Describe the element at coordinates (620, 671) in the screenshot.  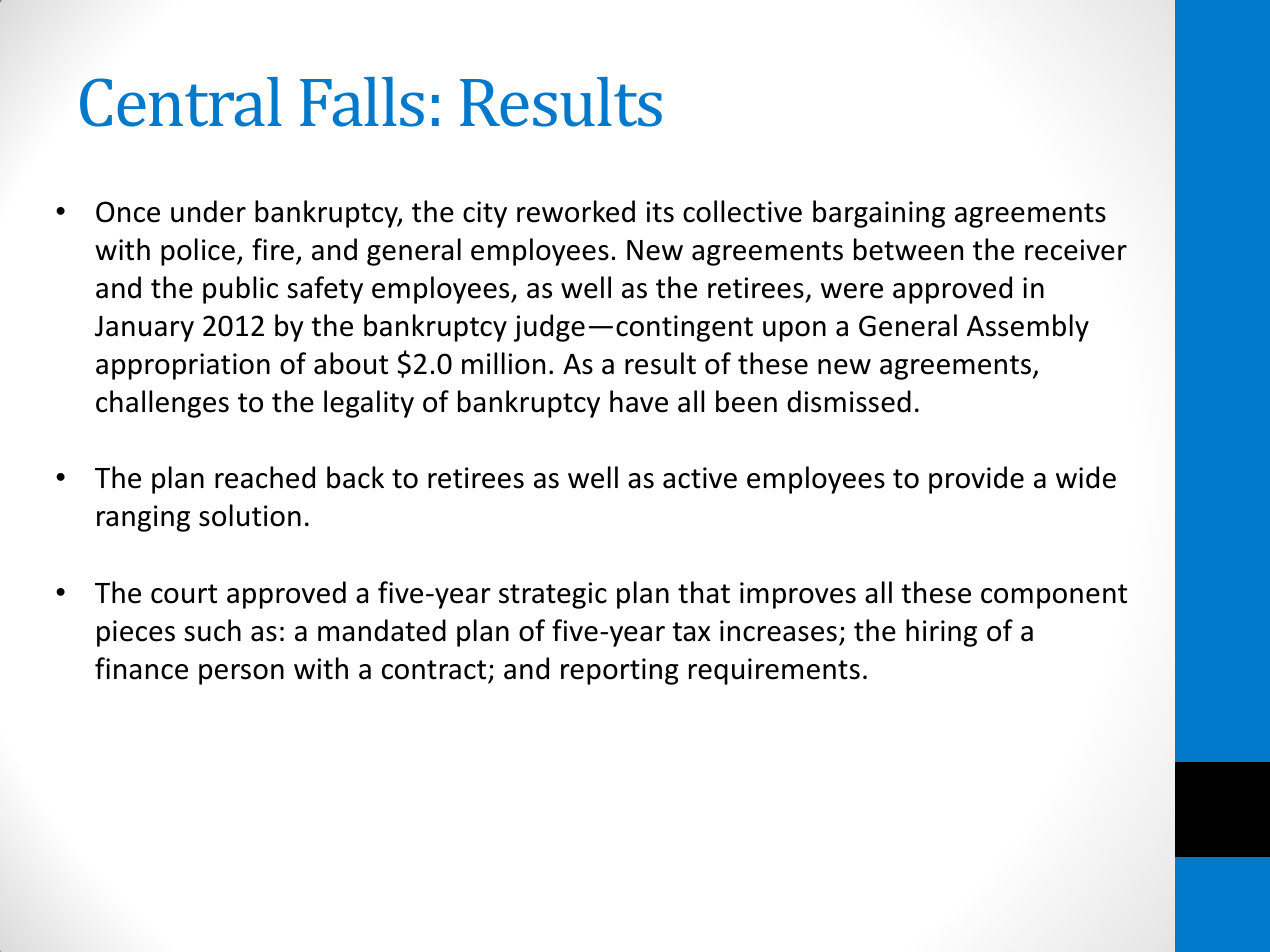
I see `reporting` at that location.
